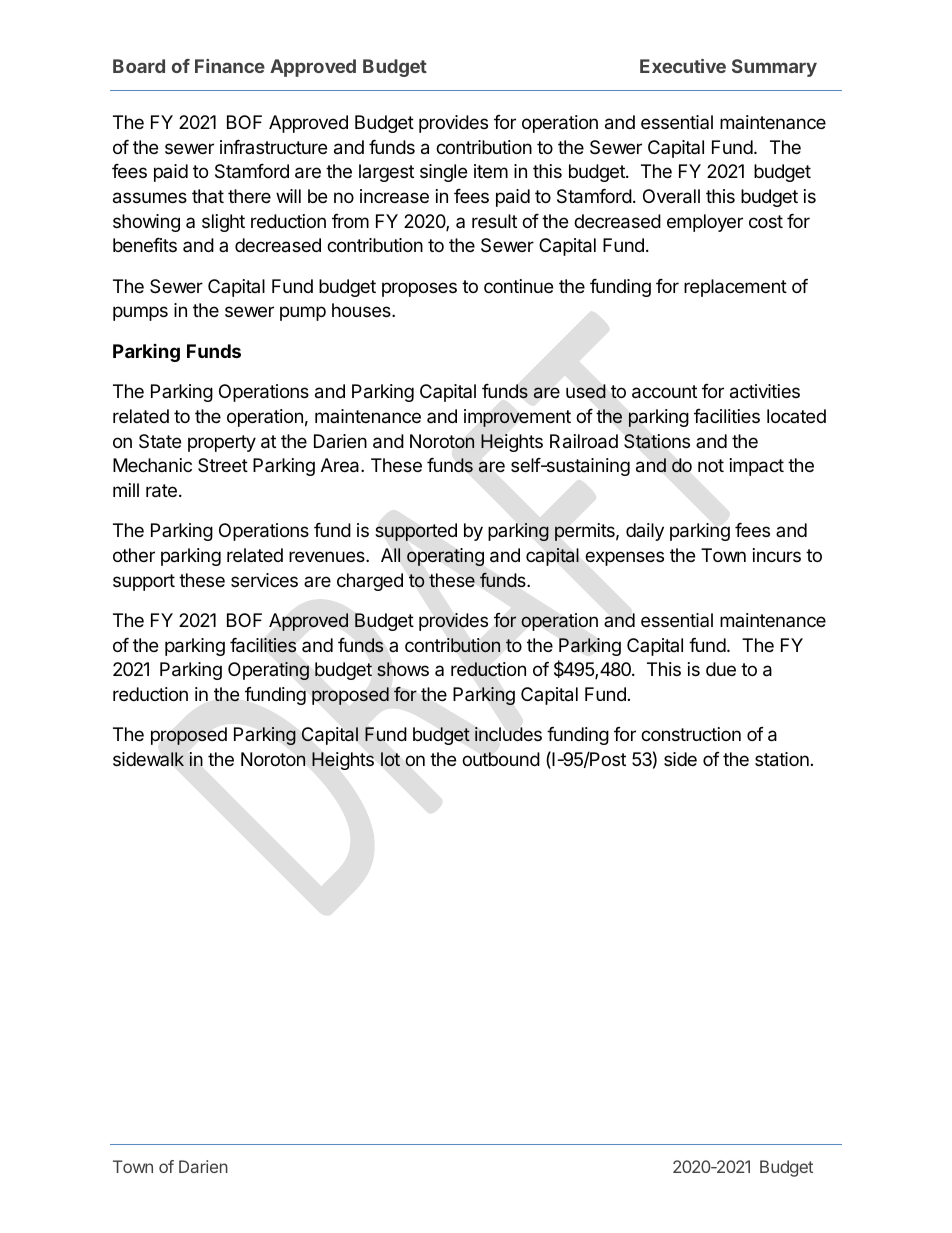  Describe the element at coordinates (491, 171) in the screenshot. I see `item` at that location.
